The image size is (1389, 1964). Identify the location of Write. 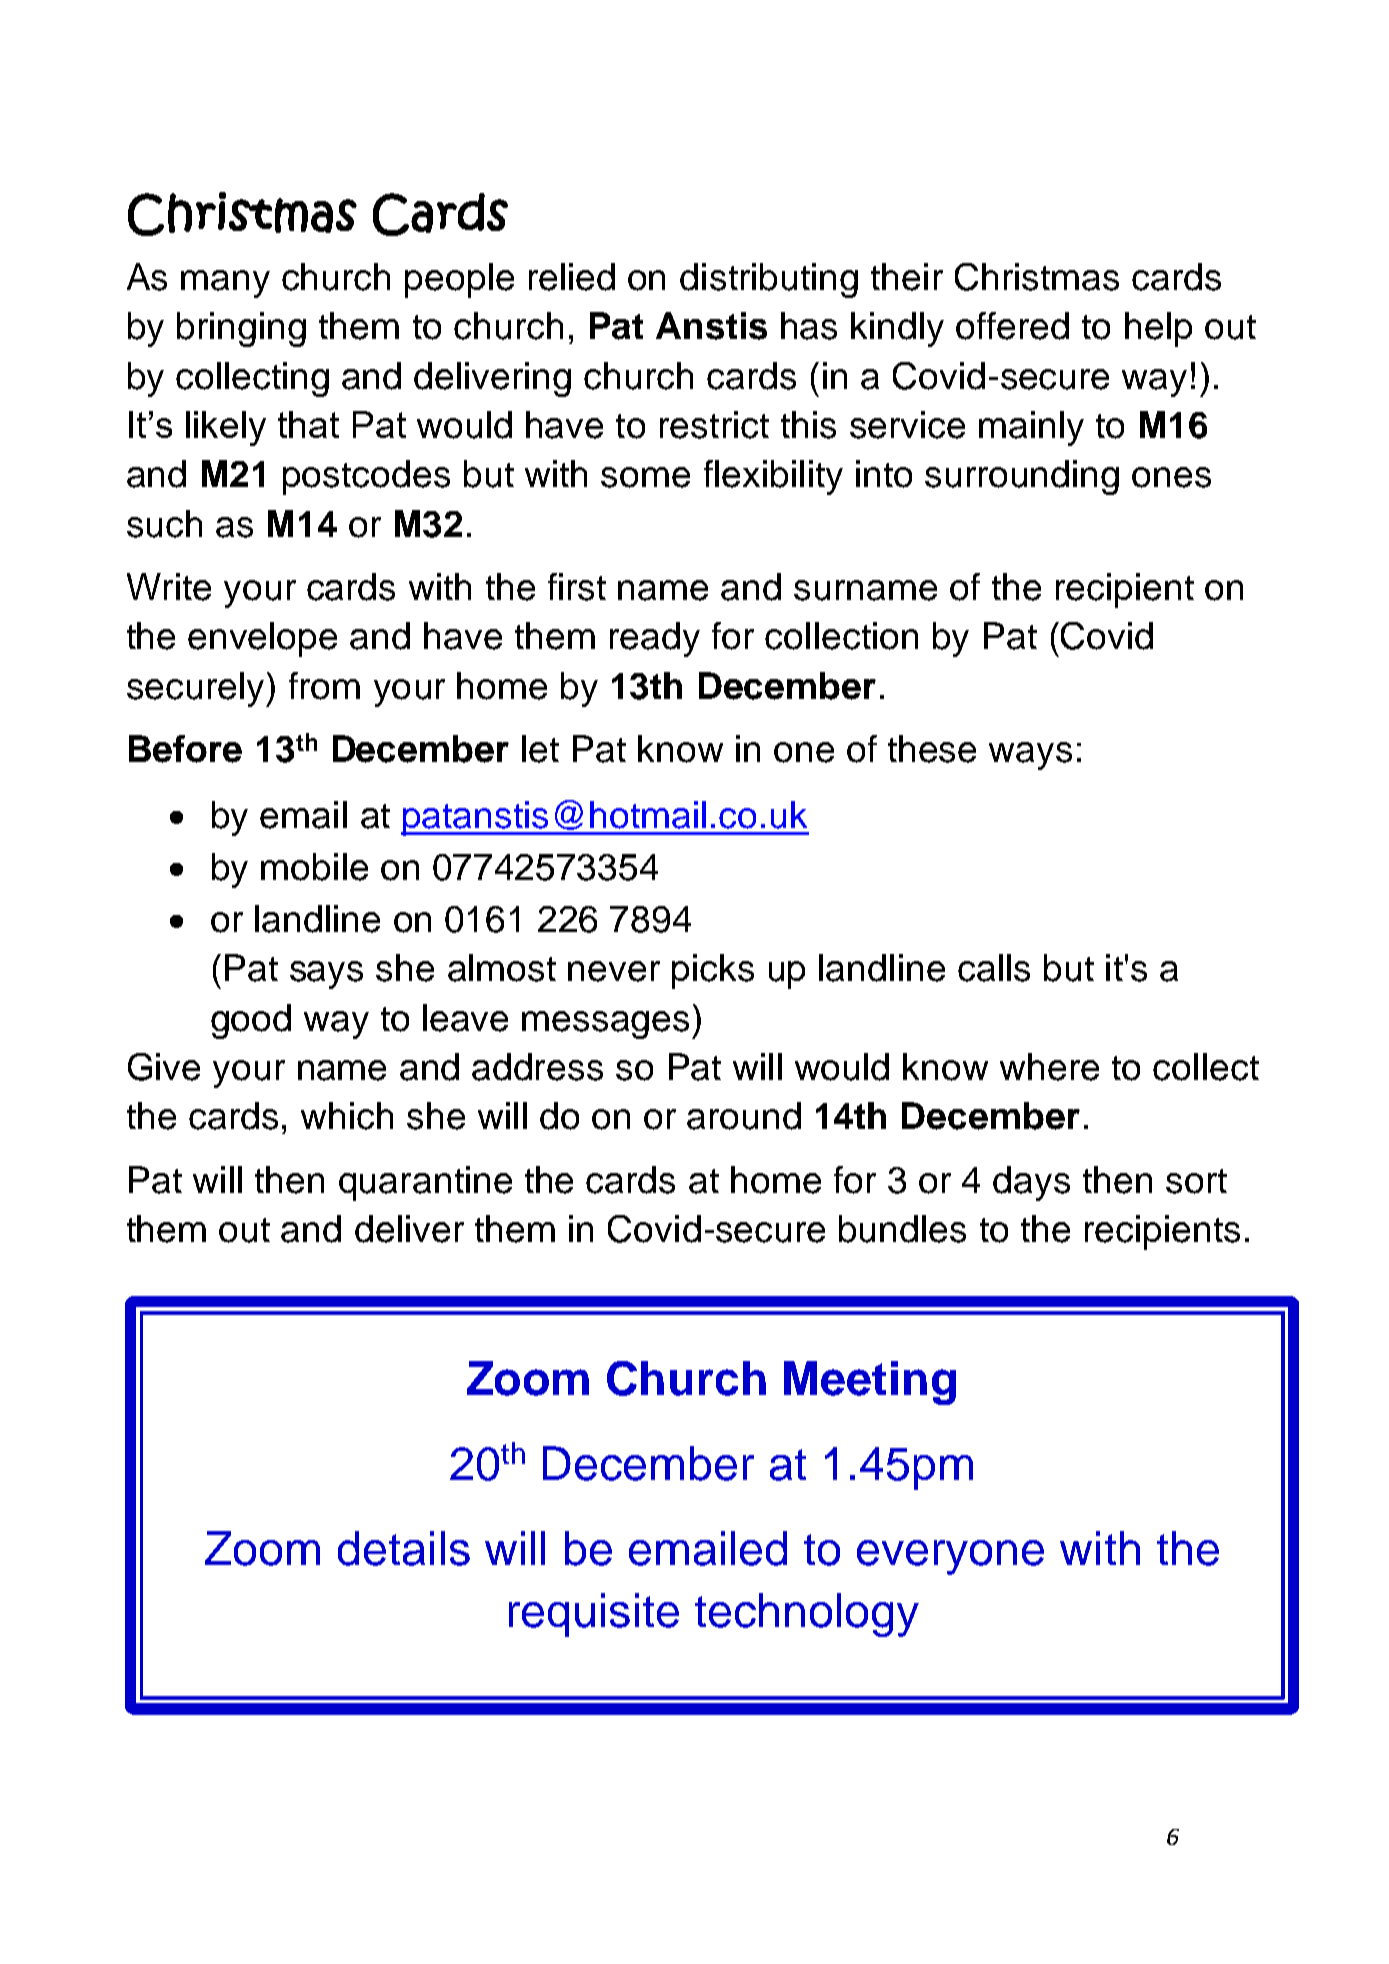
(169, 587).
